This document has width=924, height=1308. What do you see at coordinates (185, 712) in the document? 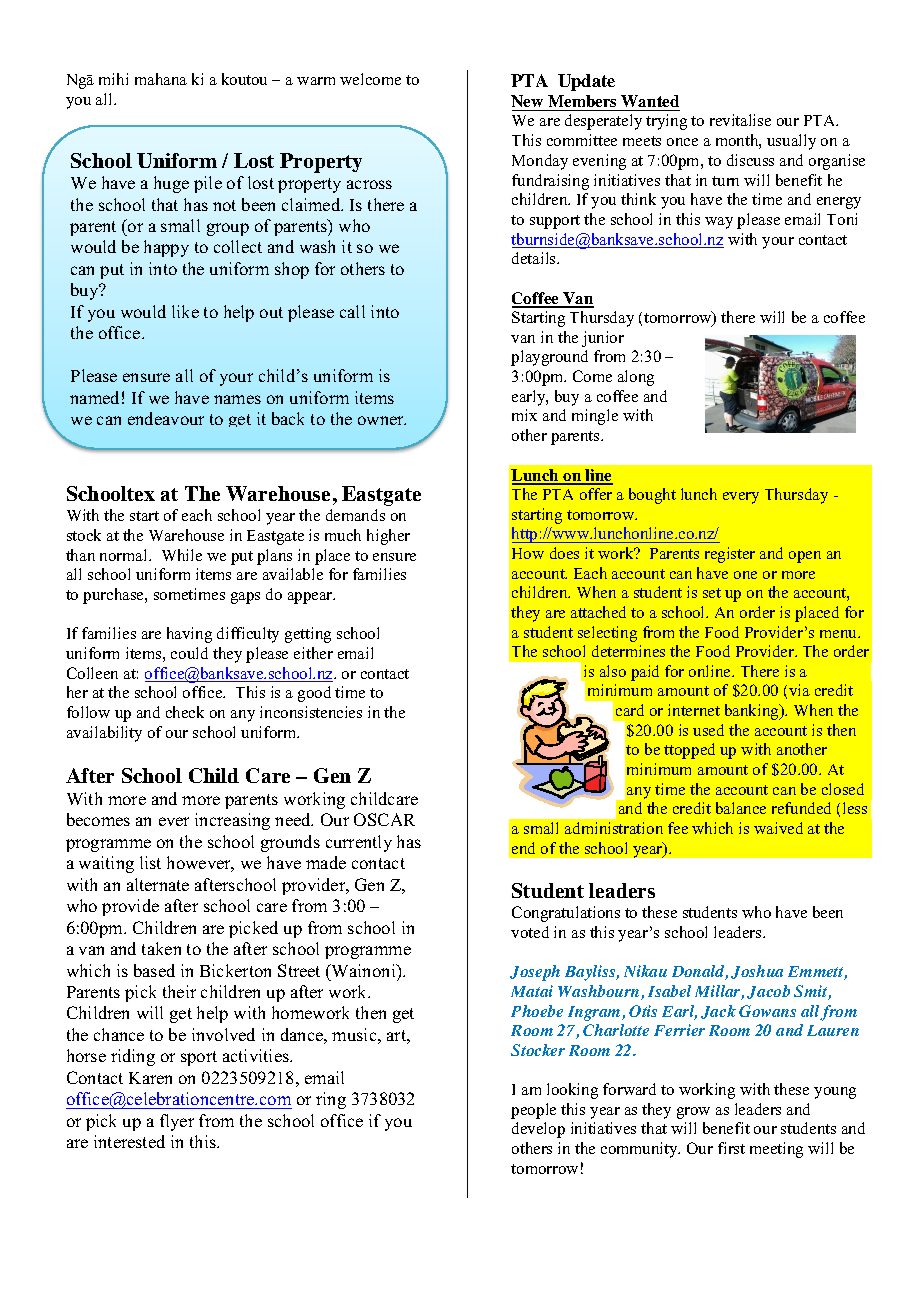
I see `check` at bounding box center [185, 712].
